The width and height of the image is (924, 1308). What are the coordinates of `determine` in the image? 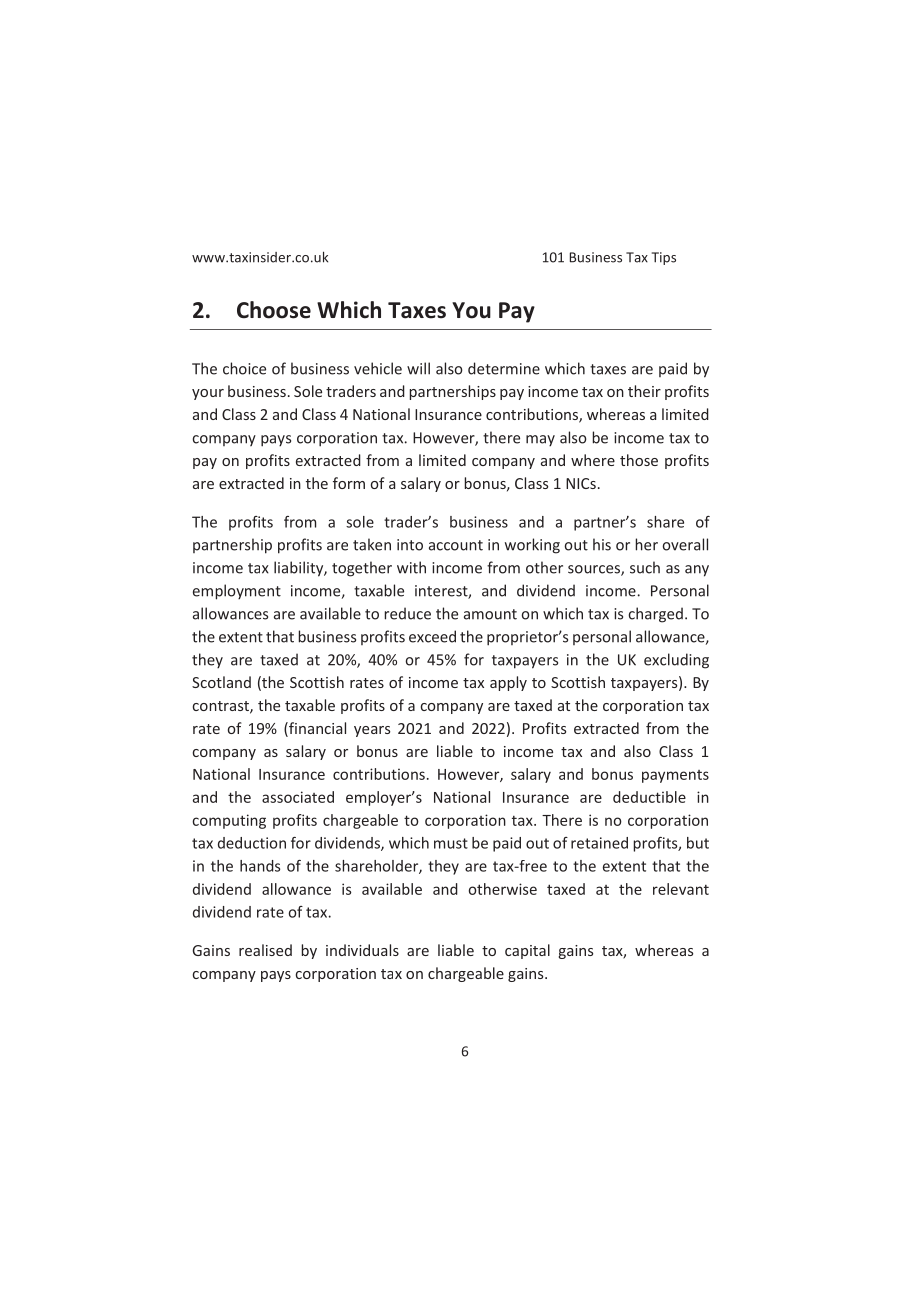 It's located at (504, 368).
